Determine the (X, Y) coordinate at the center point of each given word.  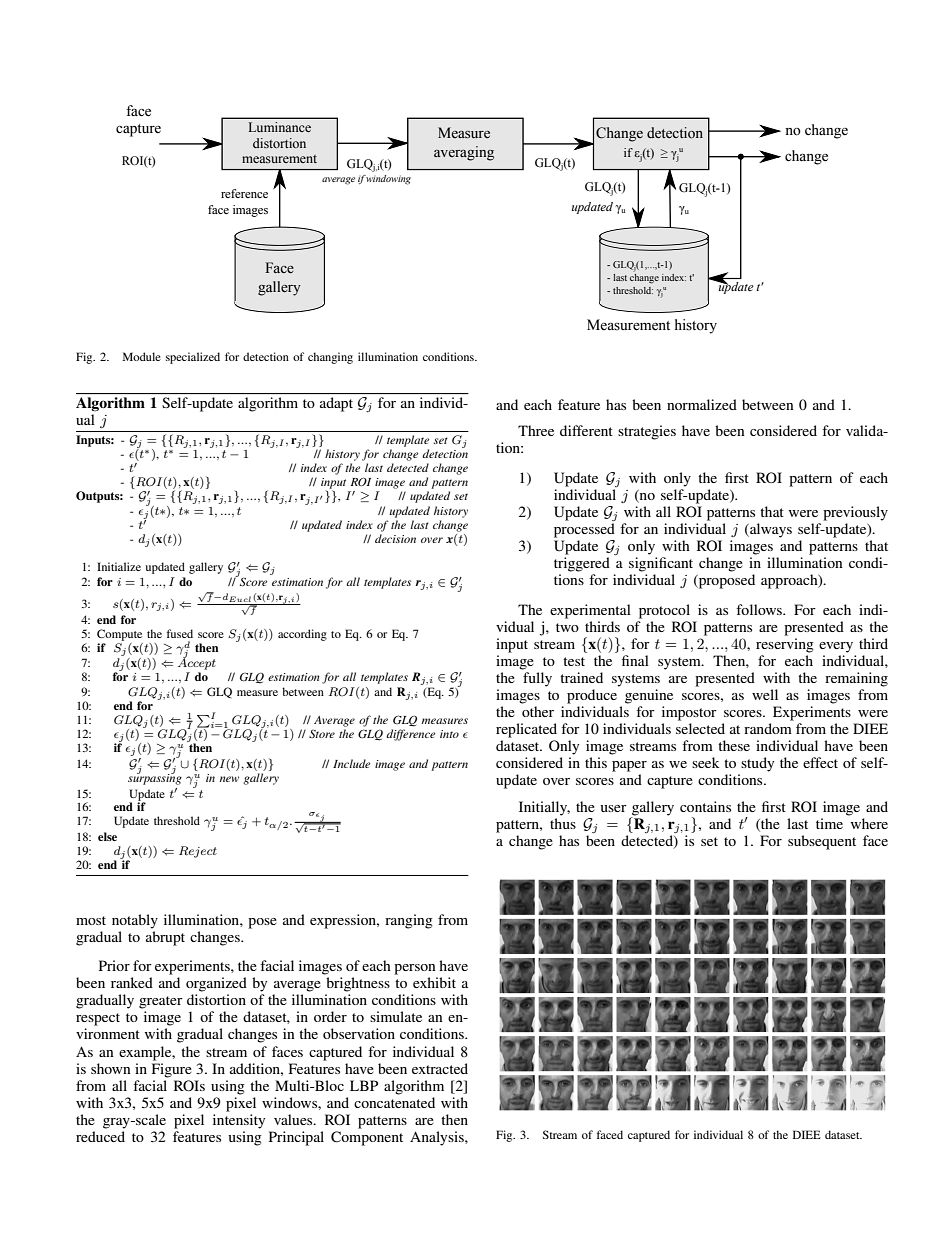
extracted (440, 1068)
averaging (464, 153)
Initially (544, 808)
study (757, 764)
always (770, 530)
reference (244, 193)
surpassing (155, 778)
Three (536, 430)
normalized (702, 404)
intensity (239, 1121)
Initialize (119, 566)
